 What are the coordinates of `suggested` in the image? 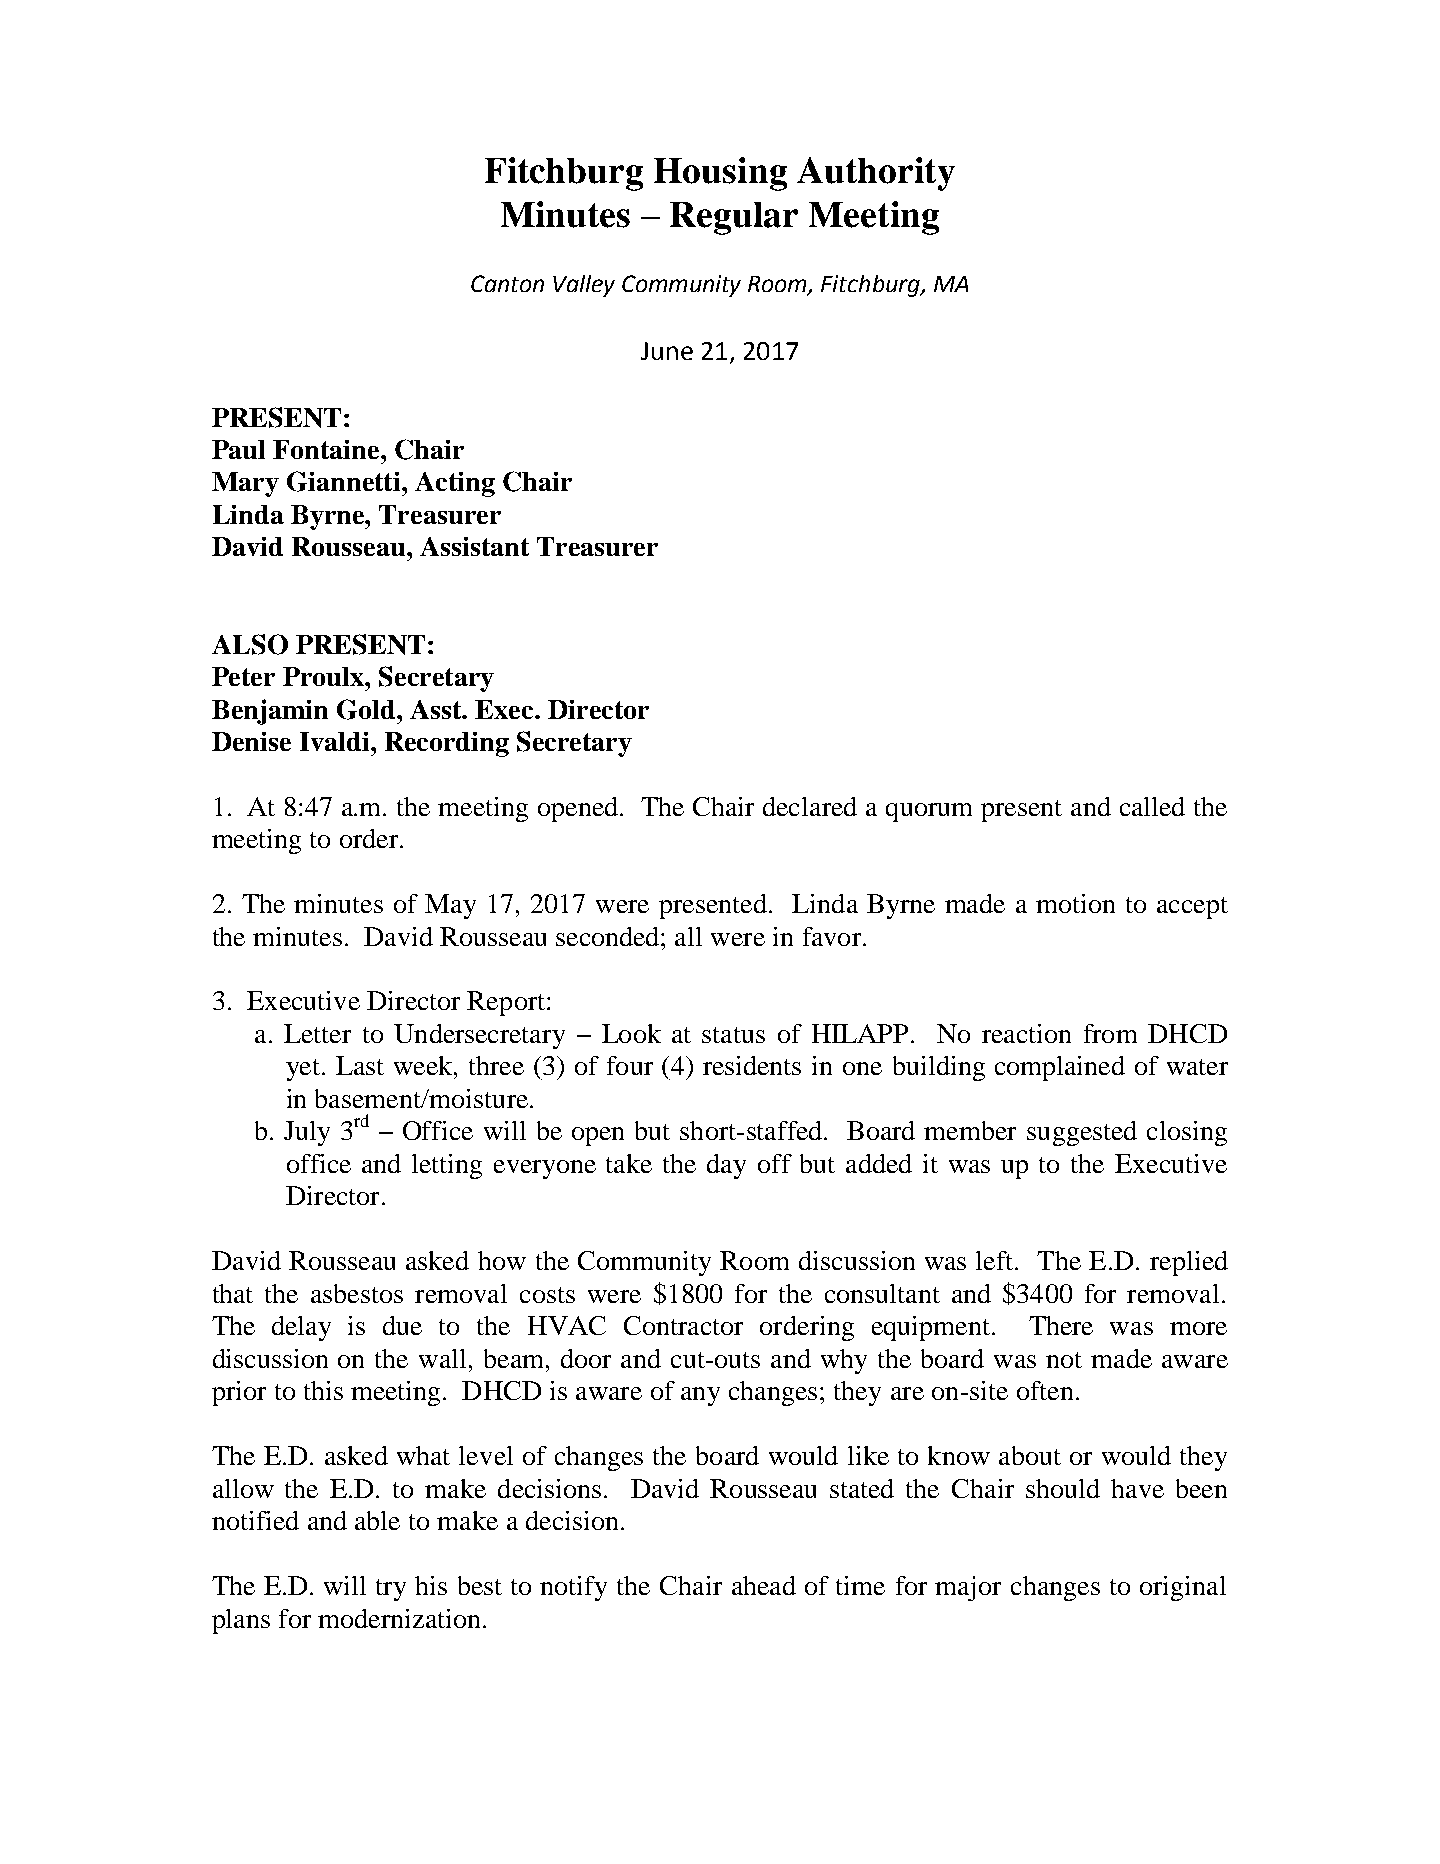 It's located at (1082, 1133).
